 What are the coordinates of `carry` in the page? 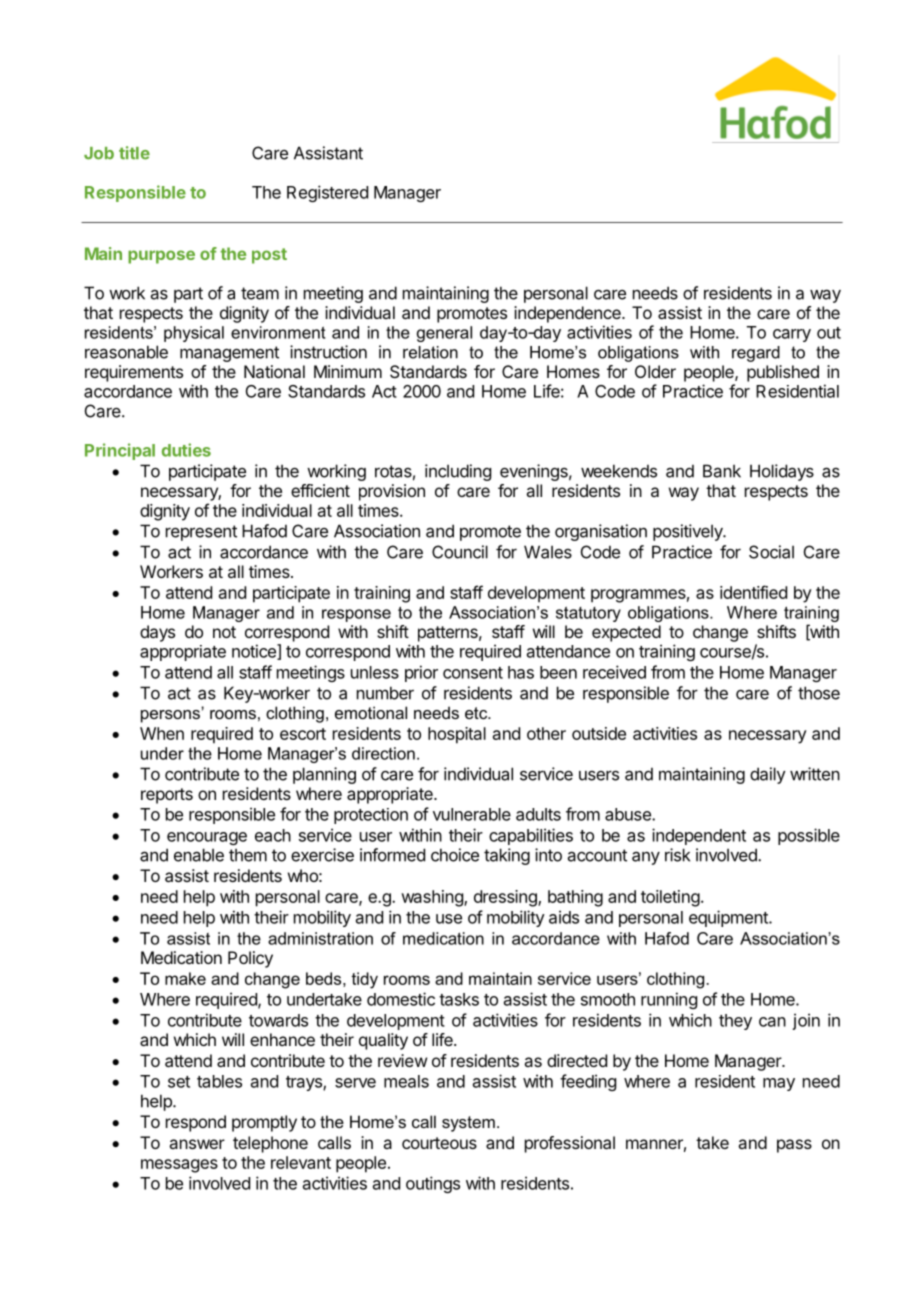 It's located at (792, 335).
